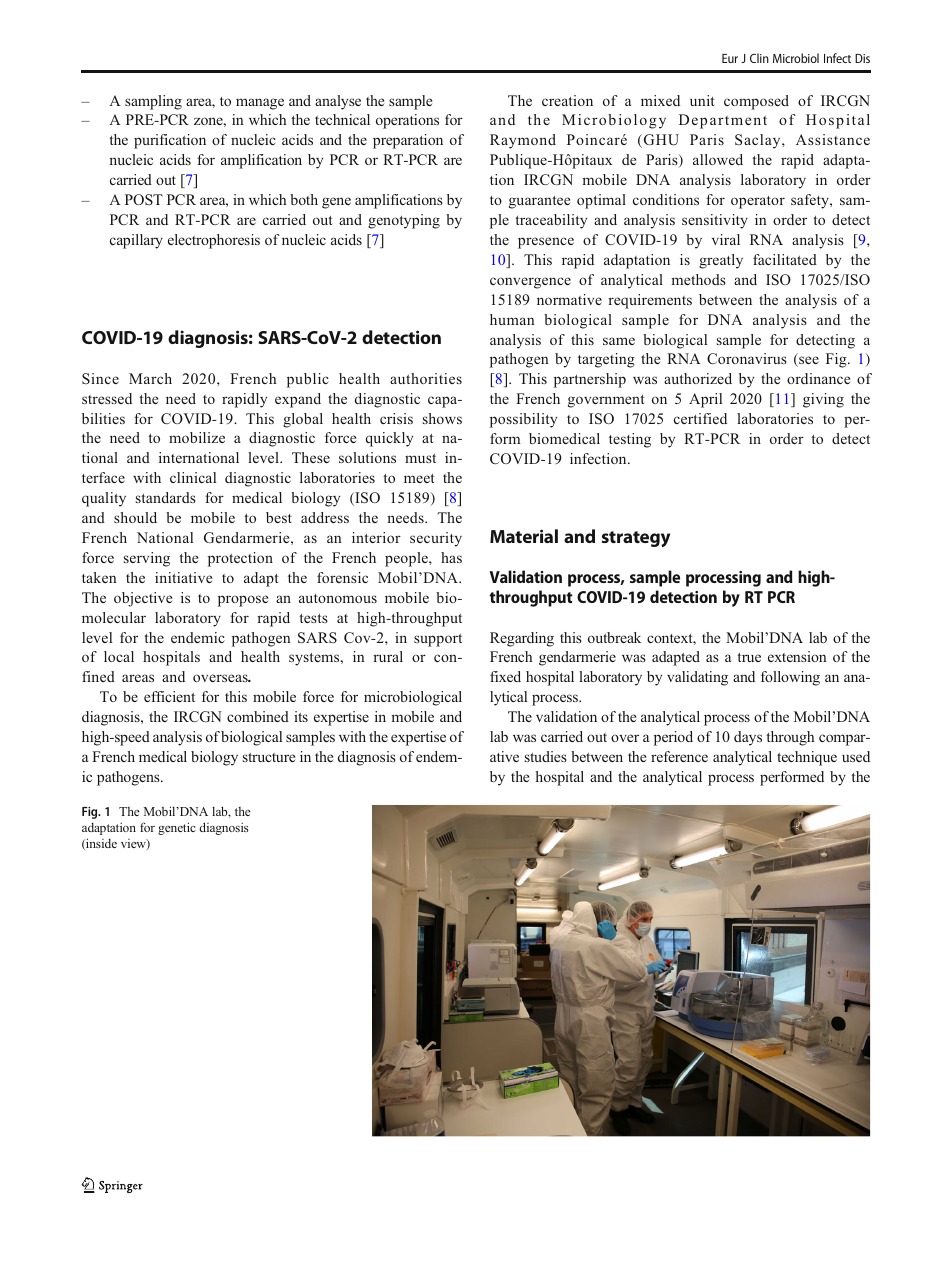  I want to click on composed, so click(756, 102).
